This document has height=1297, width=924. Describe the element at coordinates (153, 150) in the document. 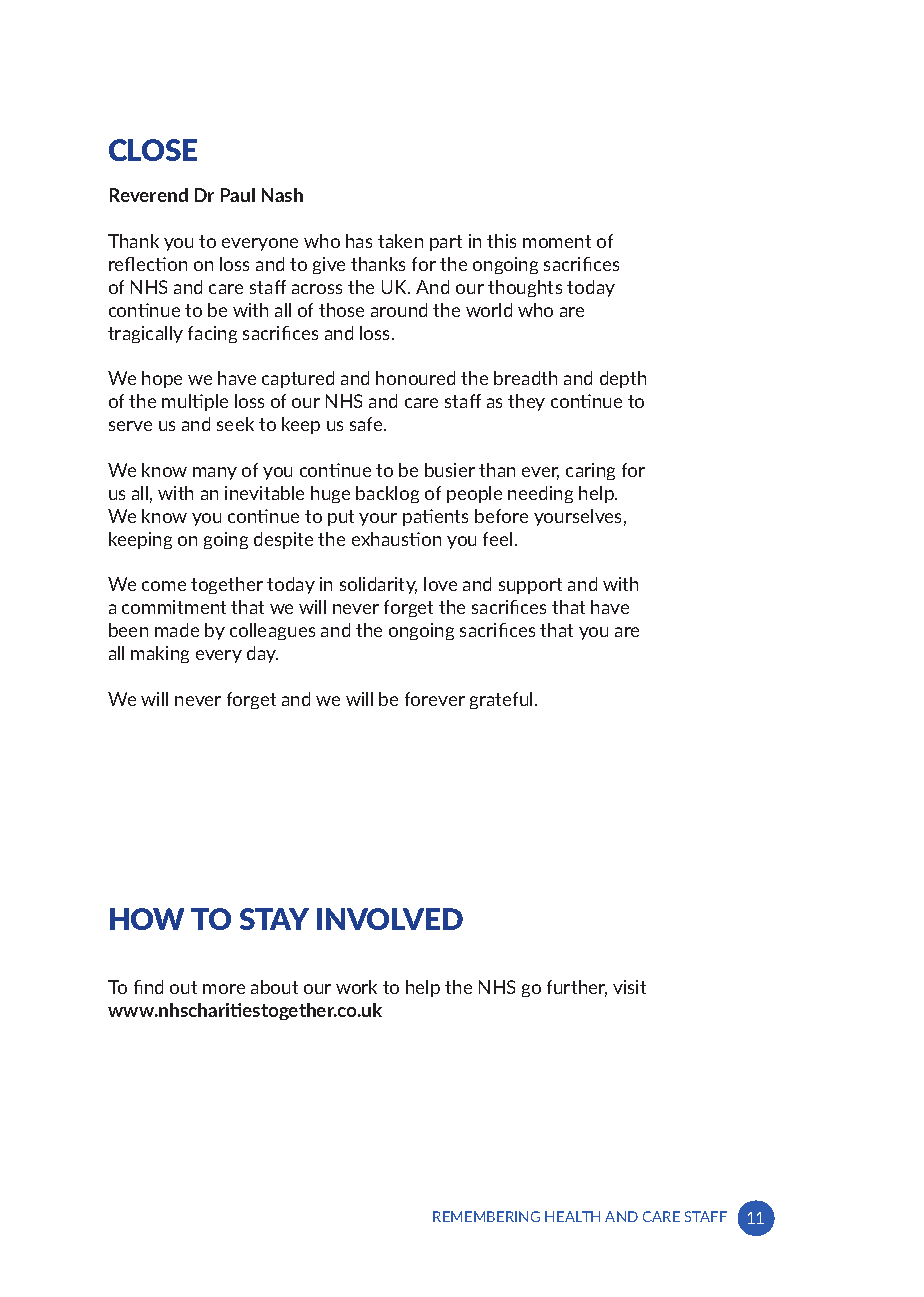

I see `CLOSE` at that location.
